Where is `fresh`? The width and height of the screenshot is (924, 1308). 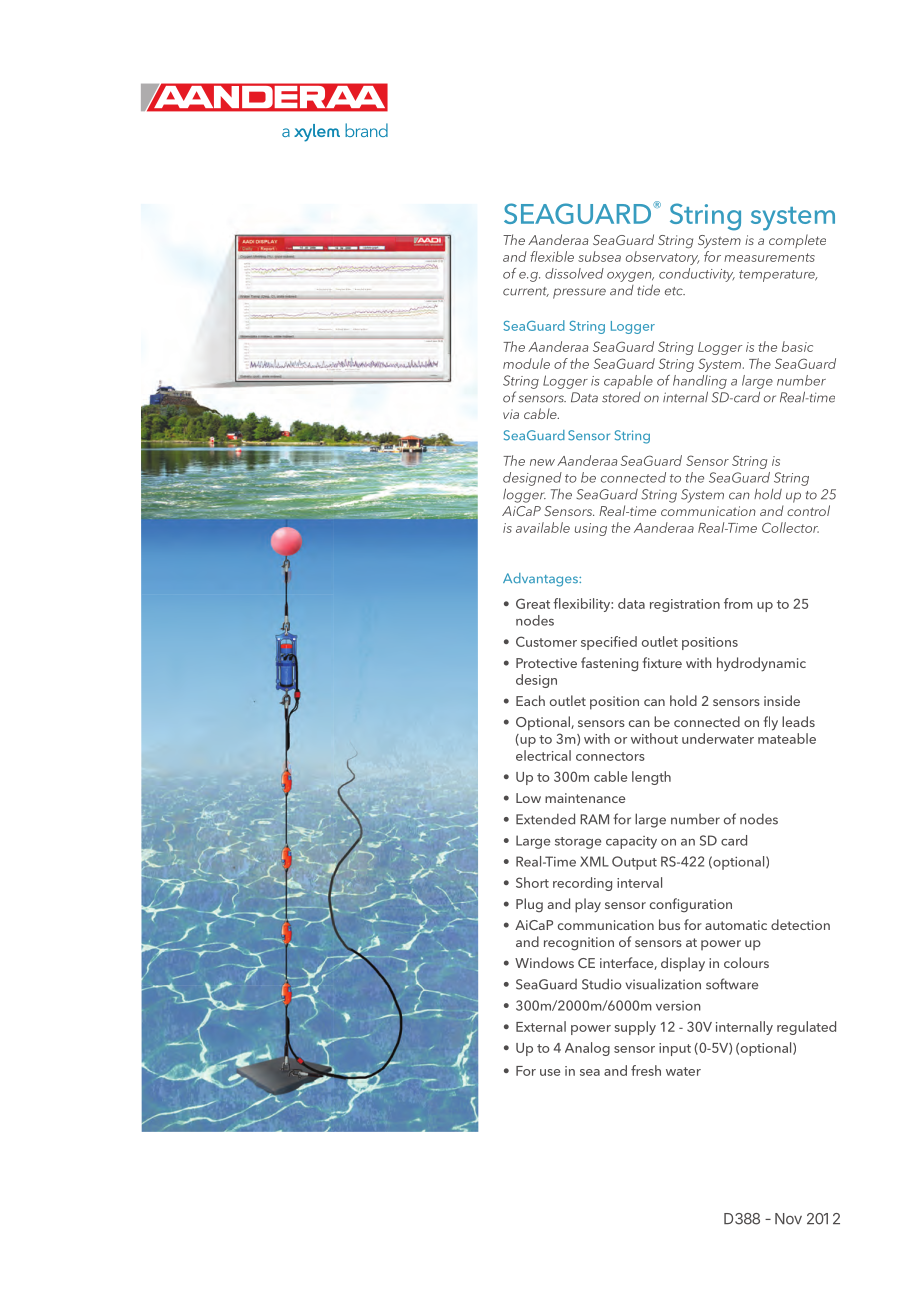 fresh is located at coordinates (646, 1070).
